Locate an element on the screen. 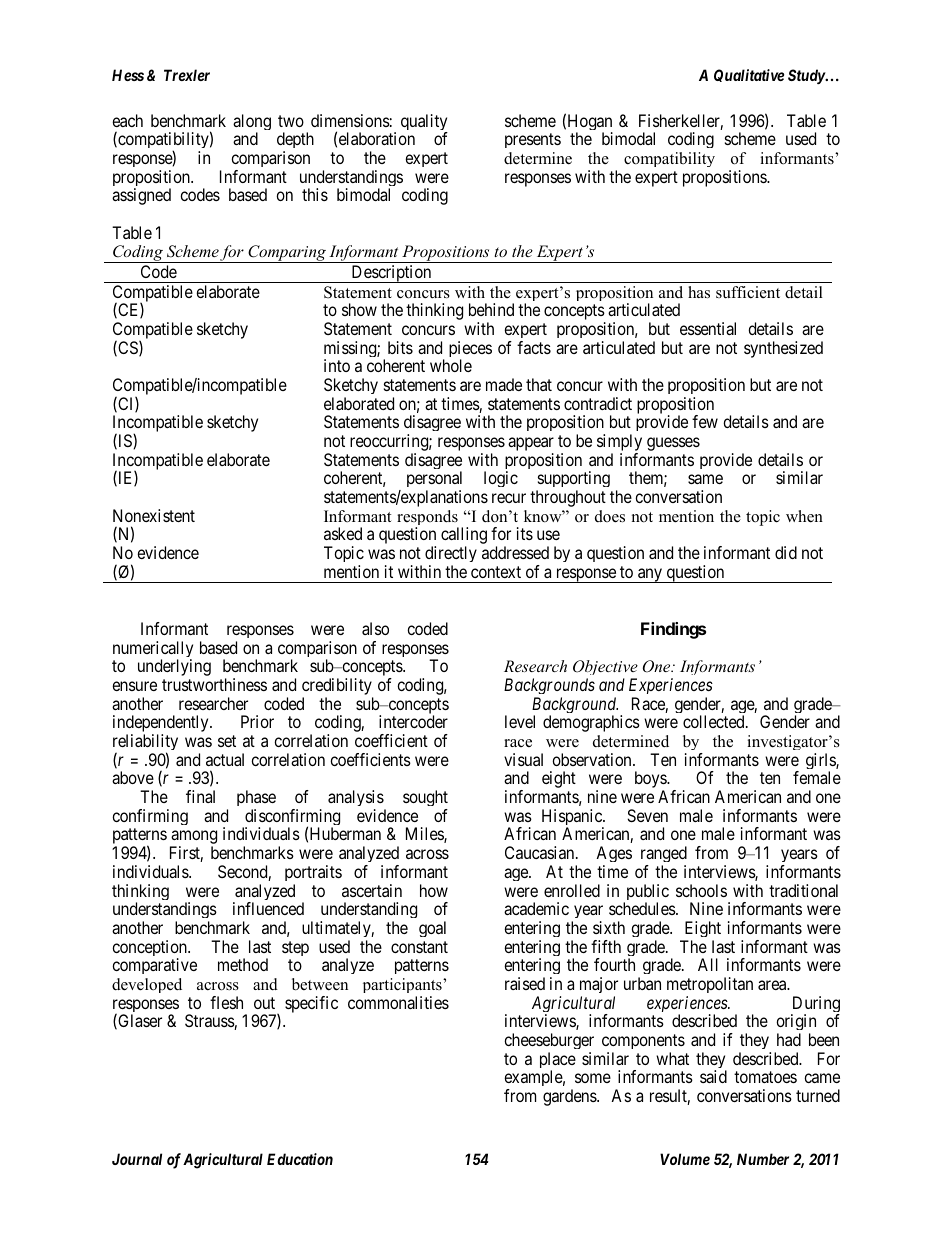 This screenshot has width=952, height=1233. gardens is located at coordinates (570, 1097).
